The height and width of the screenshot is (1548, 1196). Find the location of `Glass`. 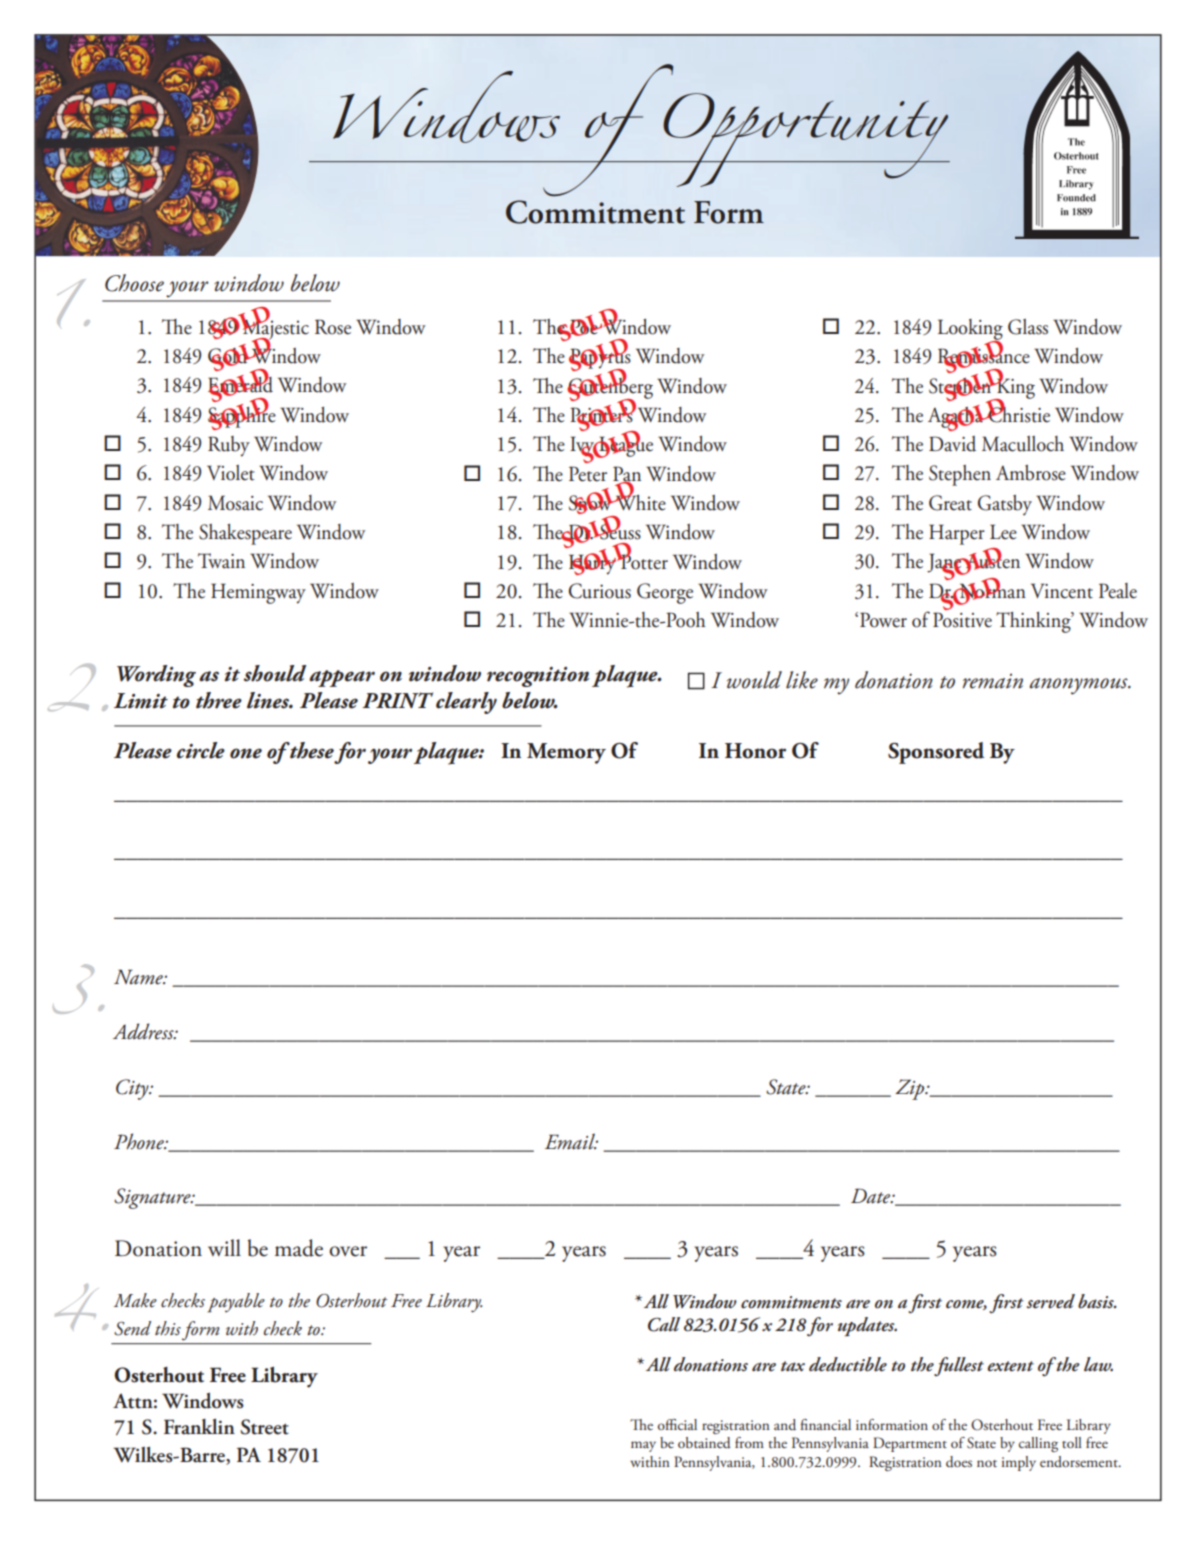

Glass is located at coordinates (1028, 327).
